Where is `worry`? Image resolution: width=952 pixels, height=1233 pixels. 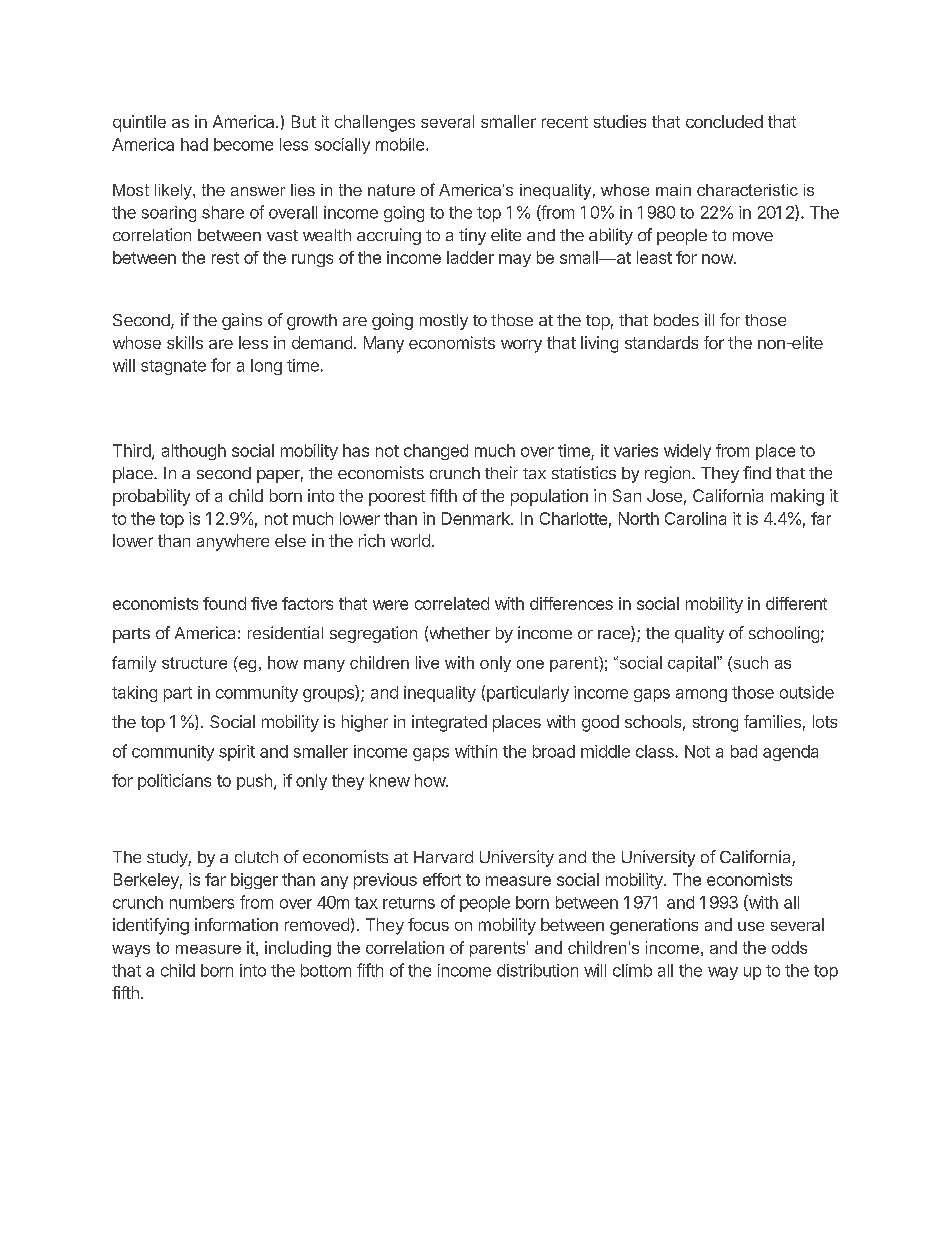 worry is located at coordinates (521, 346).
